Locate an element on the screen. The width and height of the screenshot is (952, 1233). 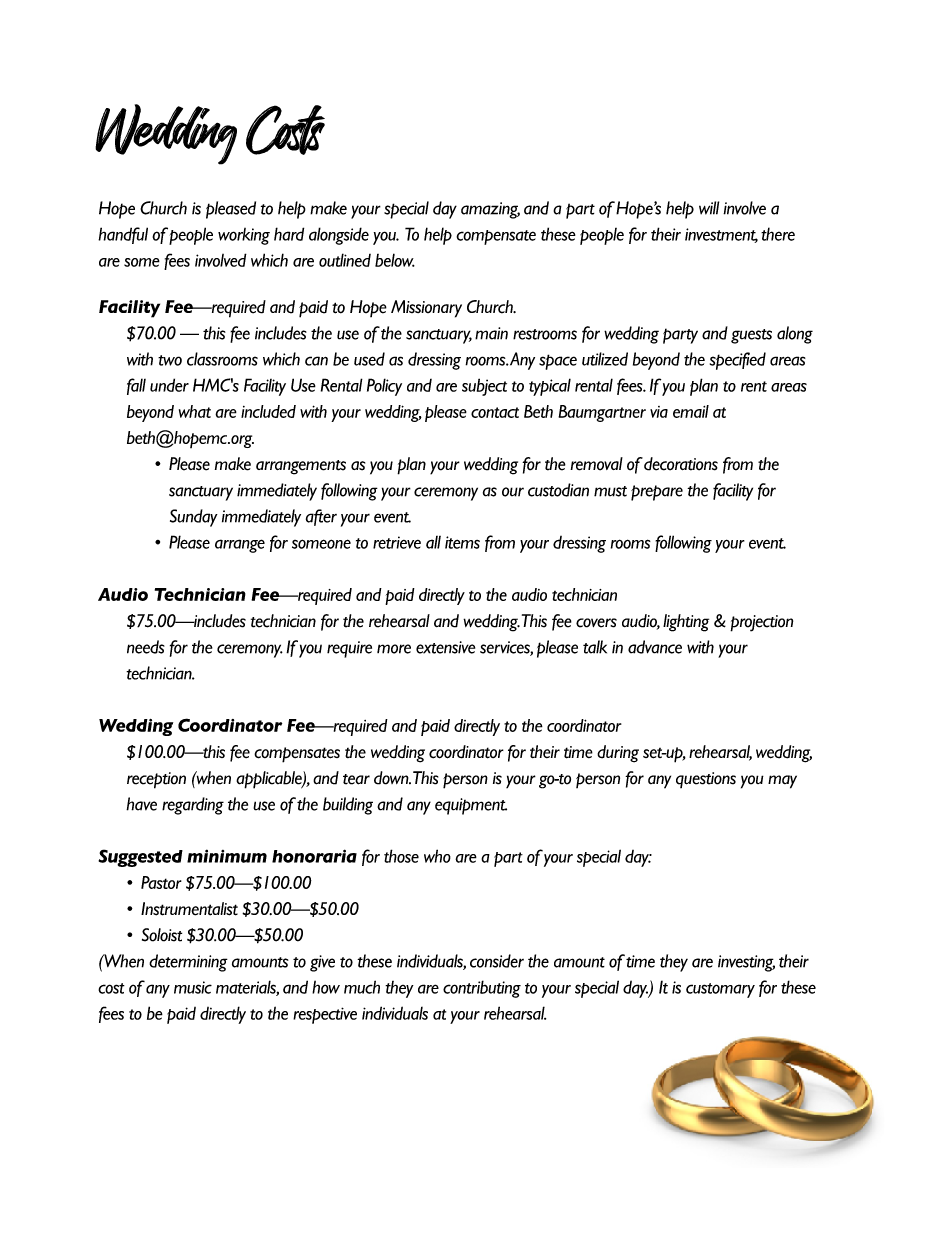
needs is located at coordinates (146, 647).
